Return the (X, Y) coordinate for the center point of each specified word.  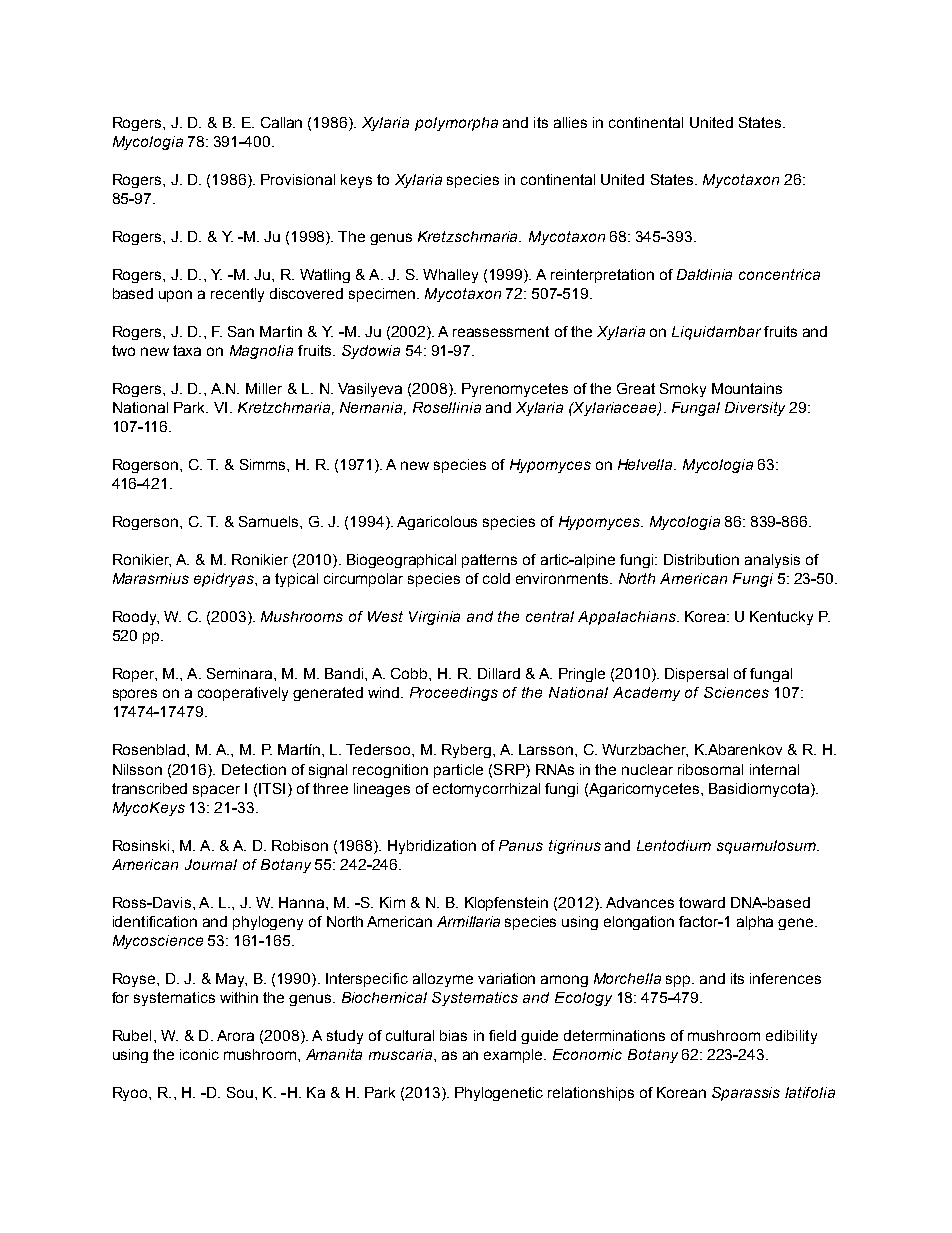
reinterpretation (602, 276)
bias (453, 1035)
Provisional (298, 179)
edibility (791, 1037)
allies (570, 122)
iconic (199, 1054)
